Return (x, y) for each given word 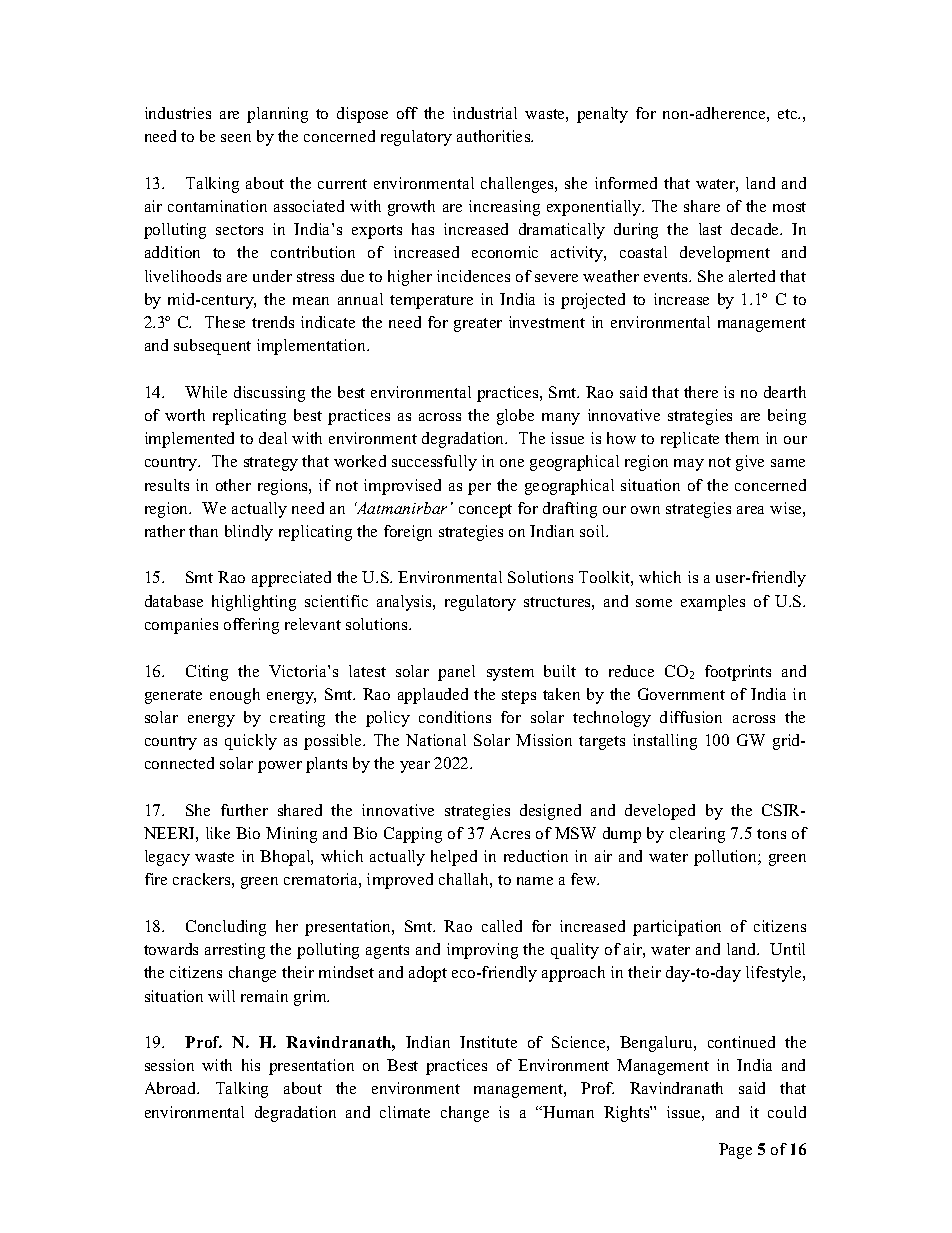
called (502, 926)
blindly (249, 533)
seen (236, 138)
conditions (455, 717)
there (701, 392)
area (750, 510)
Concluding (226, 928)
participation (677, 928)
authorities (495, 136)
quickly (251, 742)
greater (478, 325)
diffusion (691, 717)
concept (485, 511)
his (251, 1065)
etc (789, 114)
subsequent (212, 347)
